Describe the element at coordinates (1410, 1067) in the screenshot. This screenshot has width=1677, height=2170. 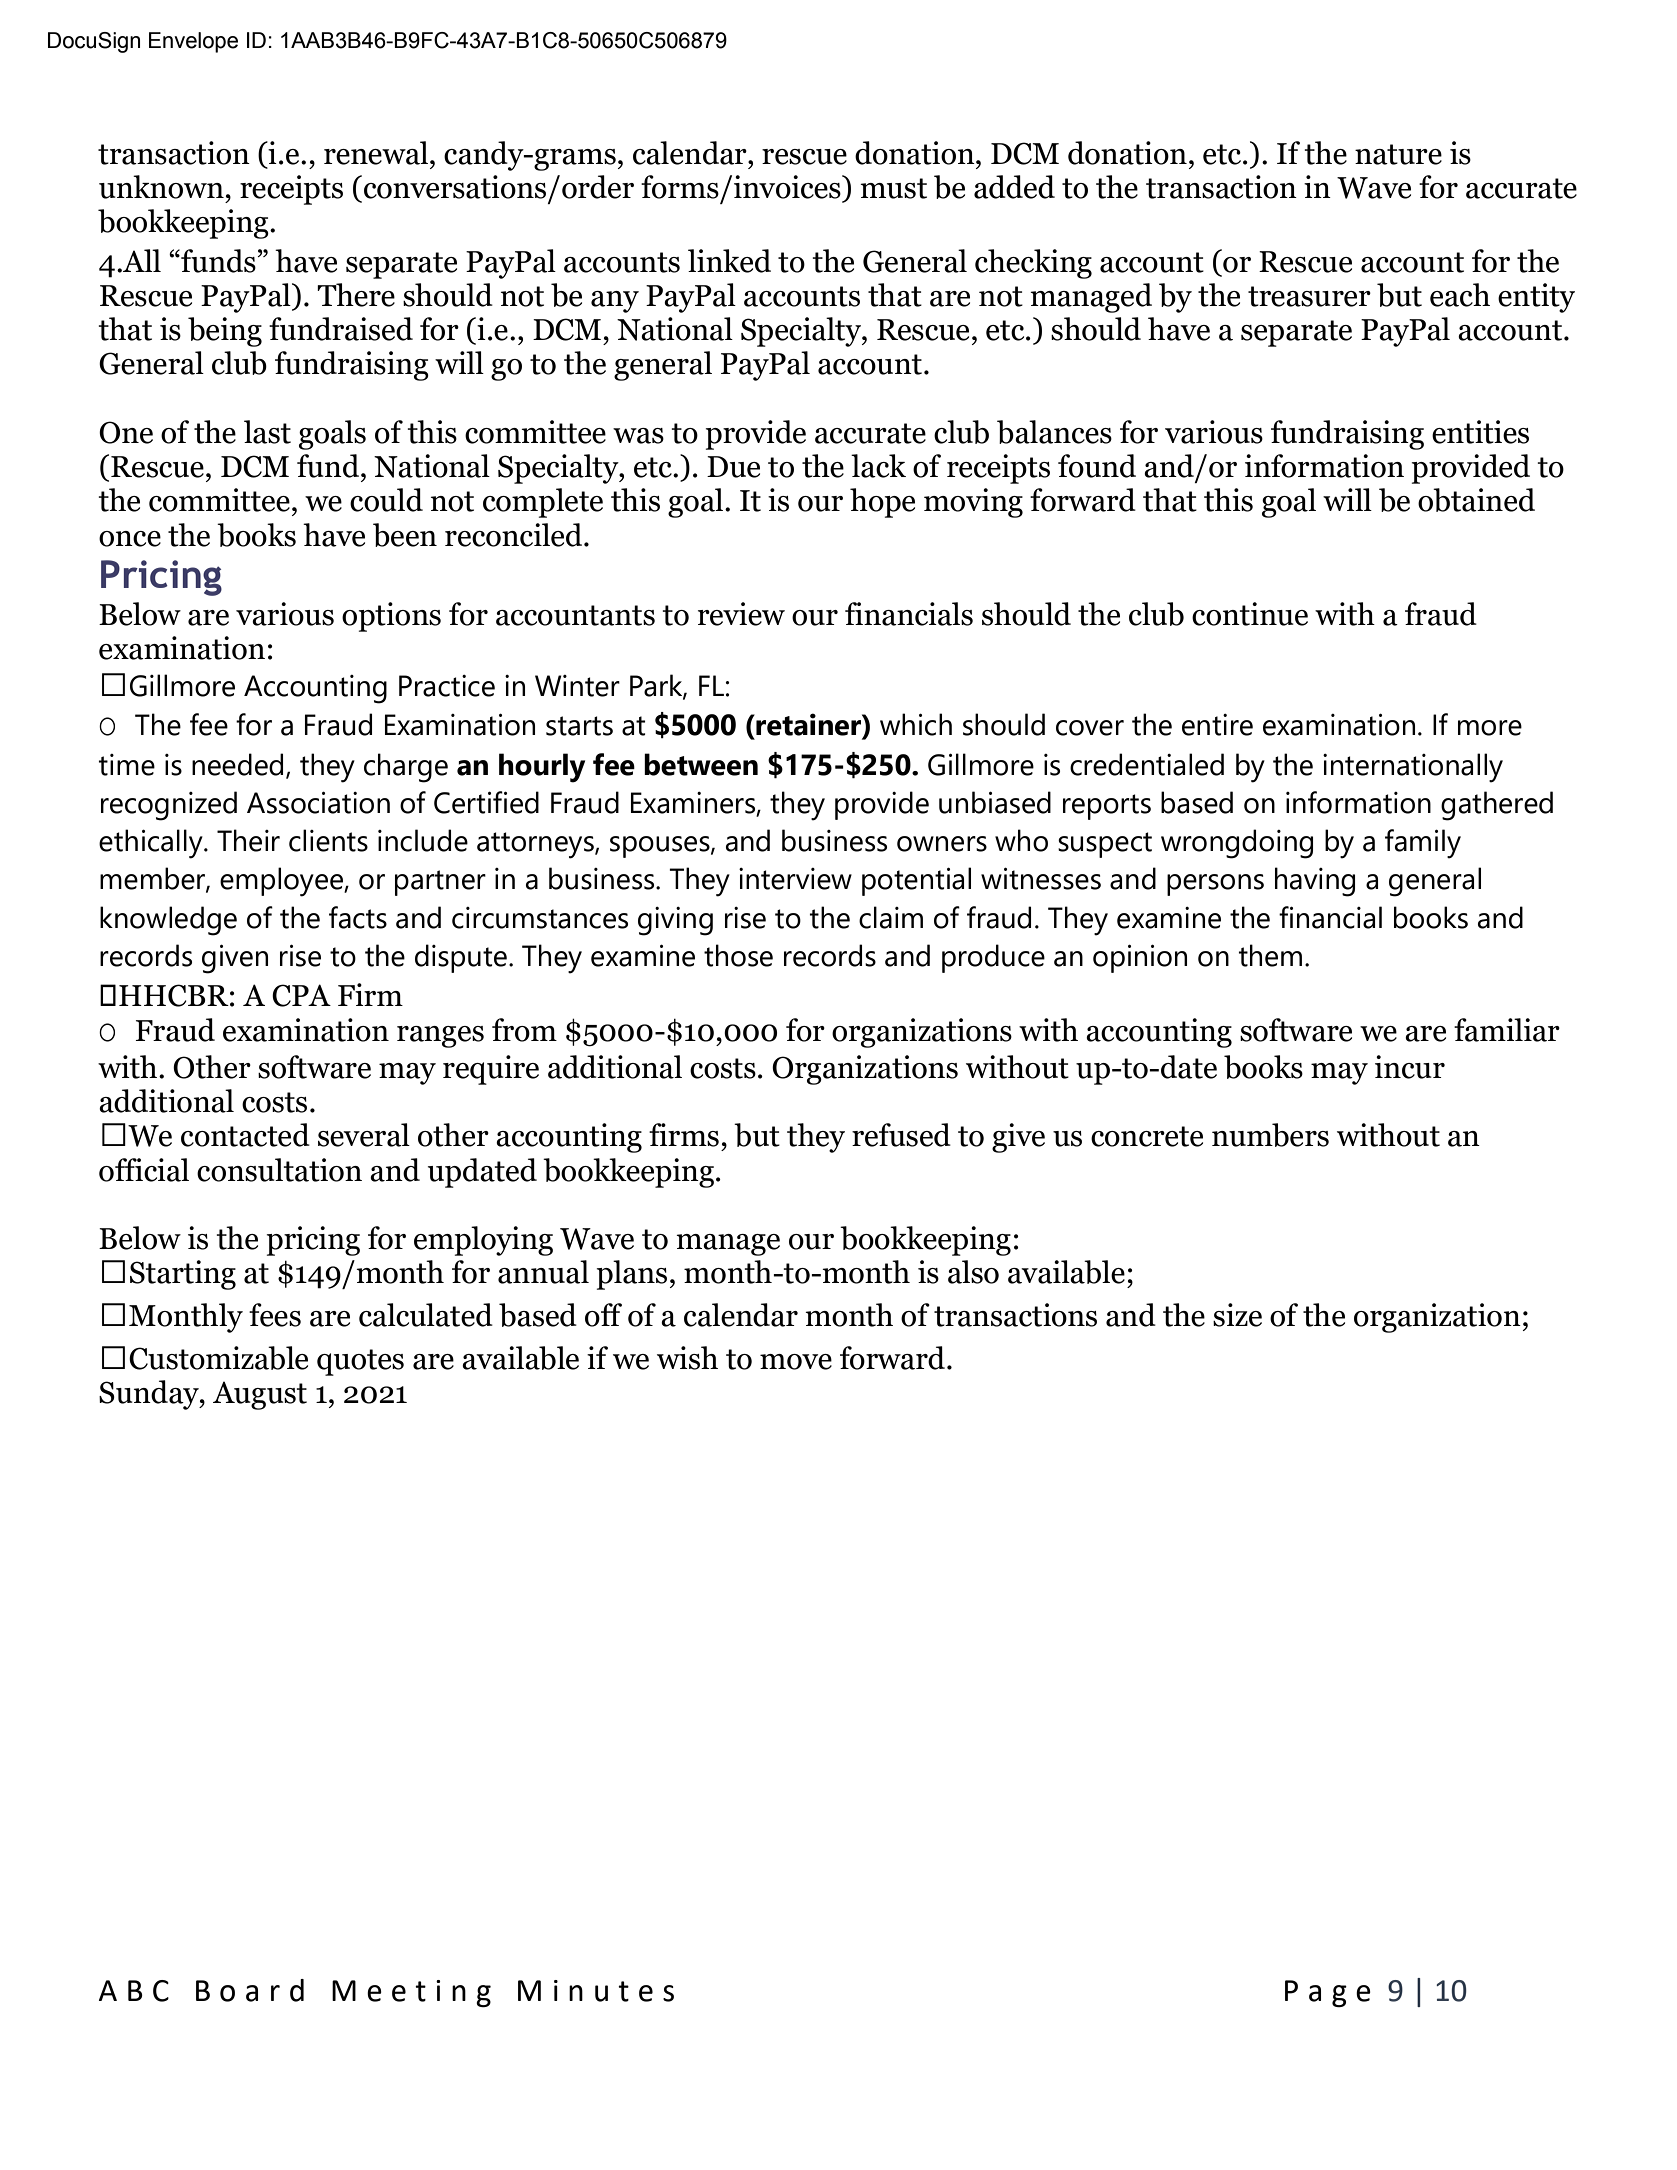
I see `incur` at that location.
